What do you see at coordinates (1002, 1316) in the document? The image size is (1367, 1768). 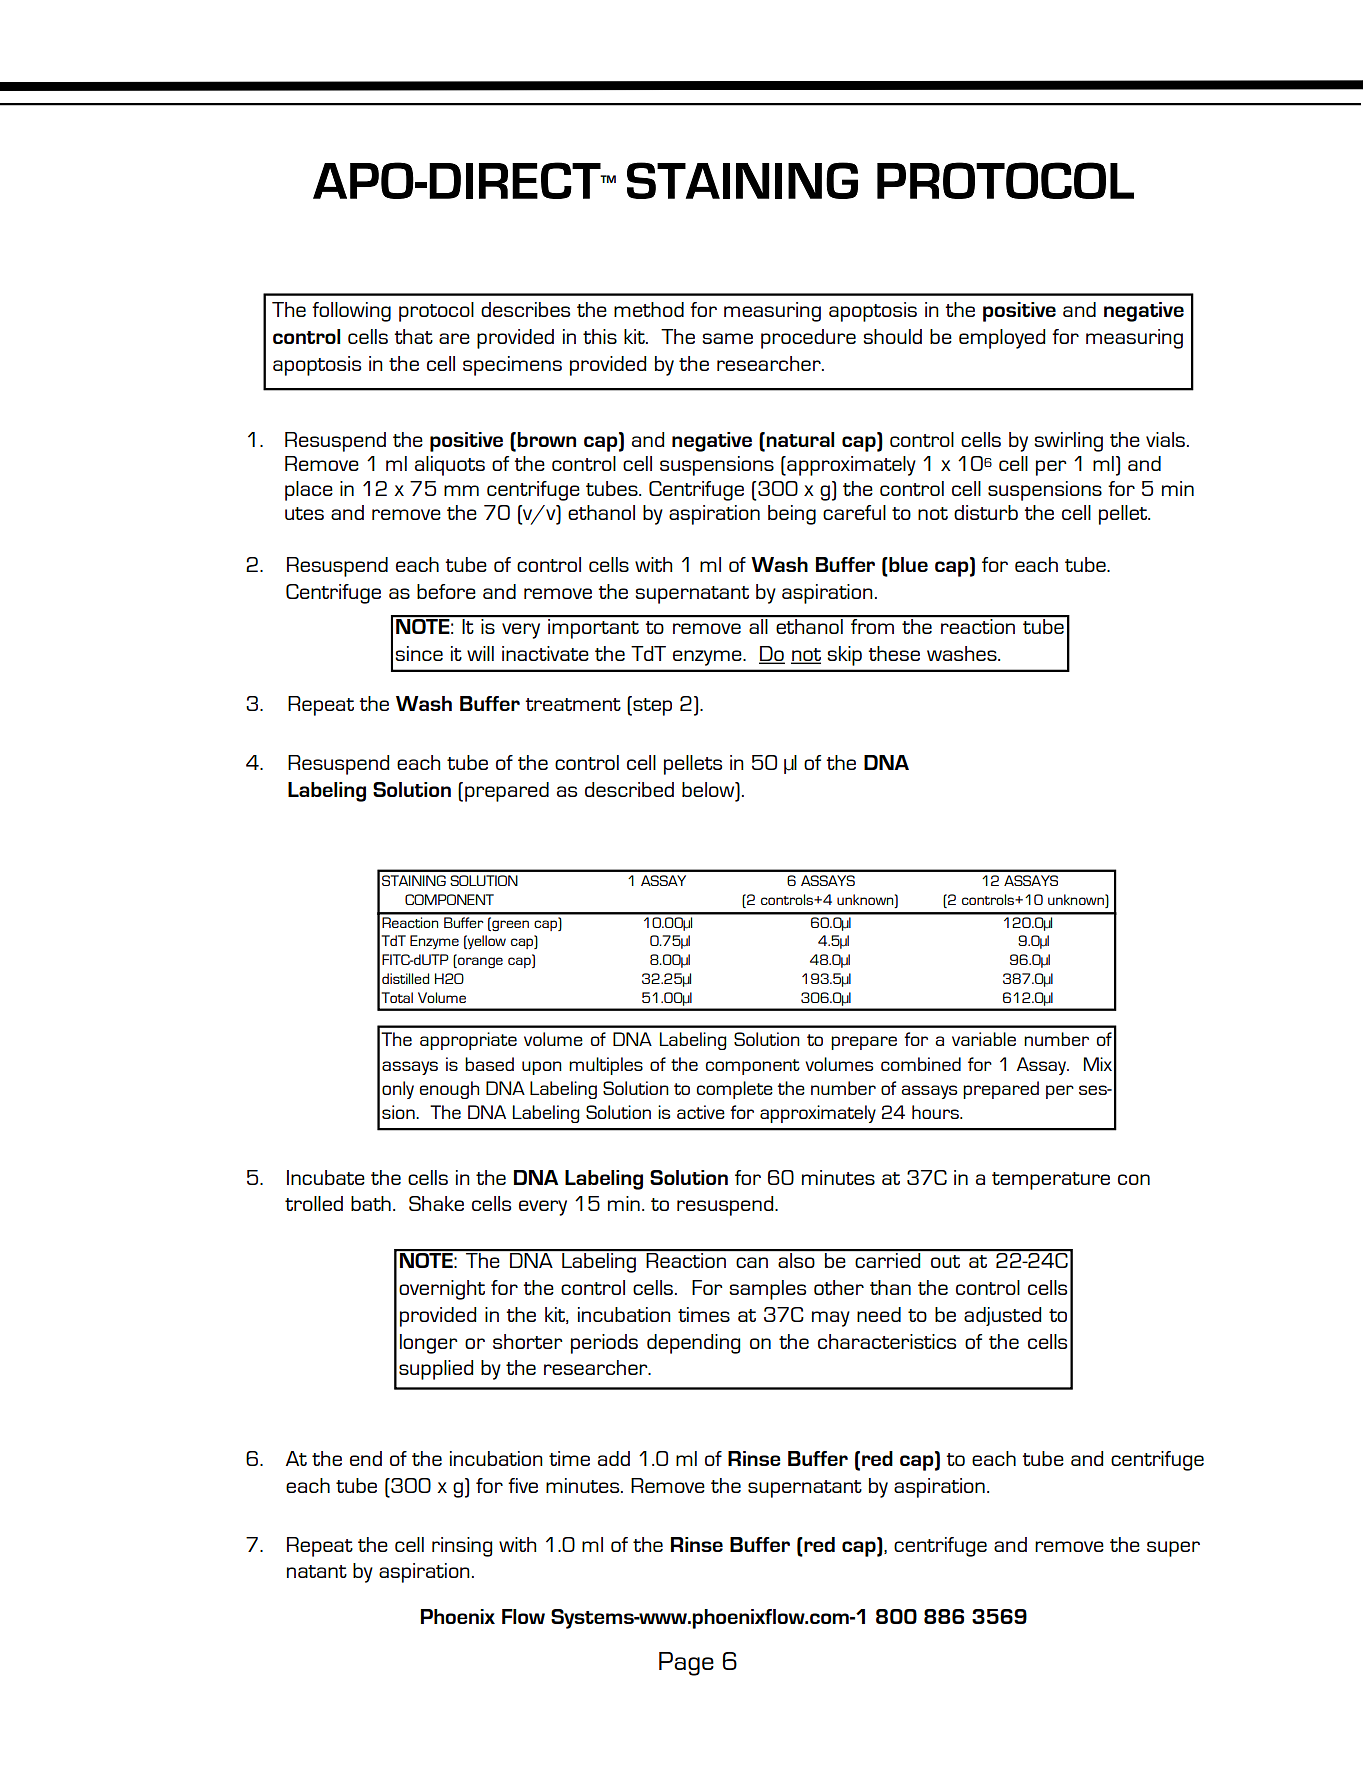 I see `adjusted` at bounding box center [1002, 1316].
